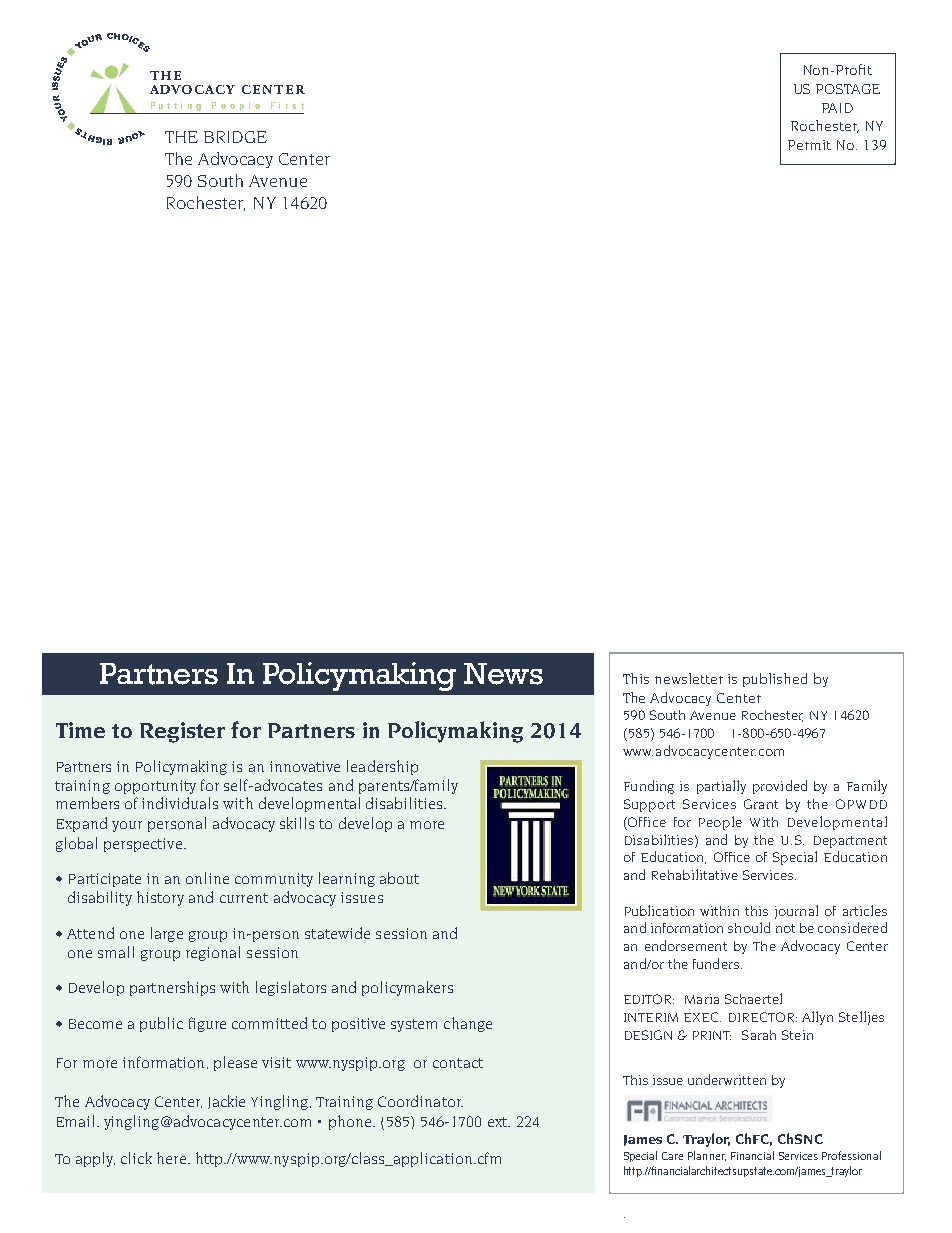  I want to click on BRIDGE, so click(235, 137).
